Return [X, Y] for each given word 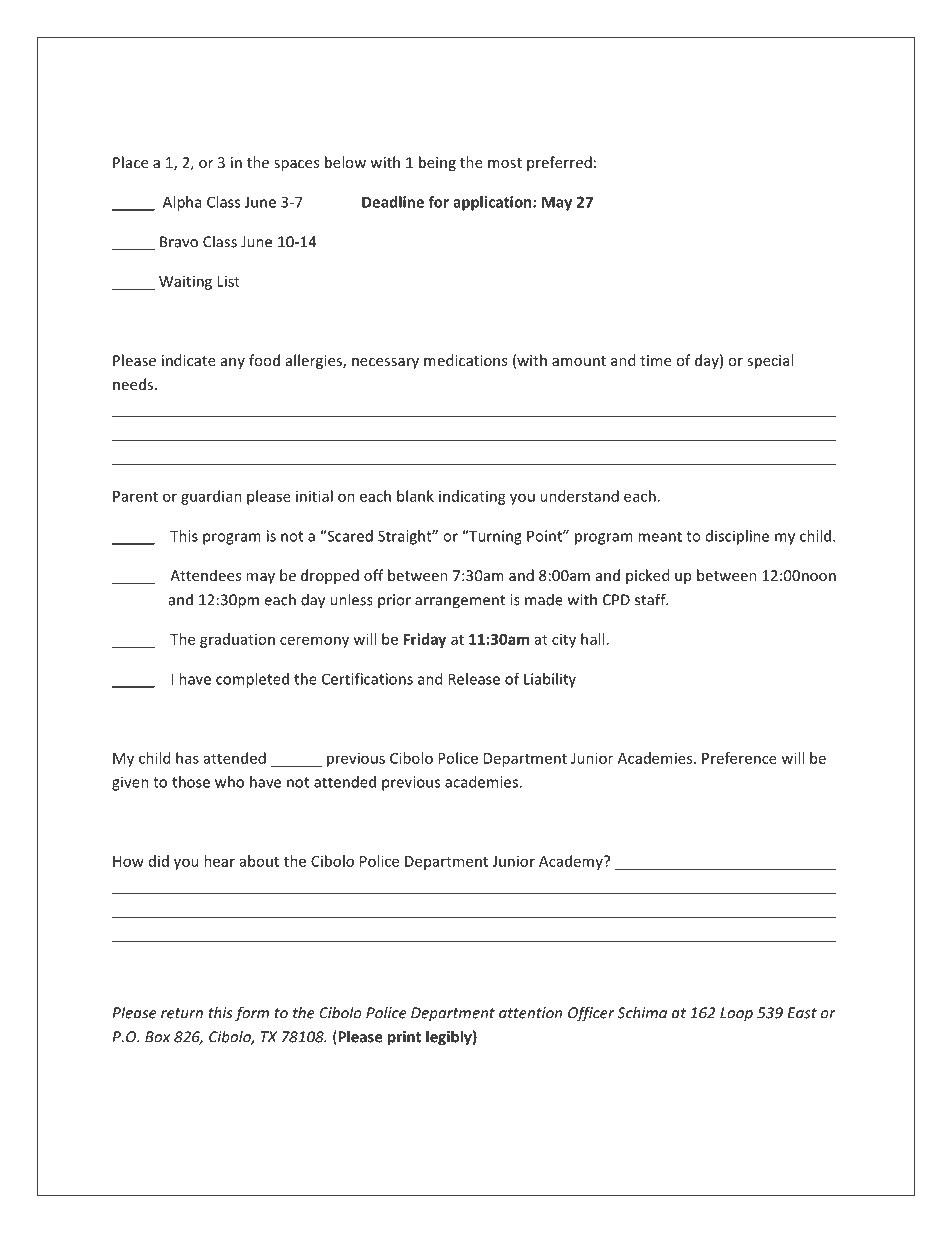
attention [530, 1013]
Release [474, 679]
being [437, 163]
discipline [737, 537]
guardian [211, 497]
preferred [559, 163]
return [182, 1013]
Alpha [182, 203]
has [187, 758]
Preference [739, 758]
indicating [472, 497]
